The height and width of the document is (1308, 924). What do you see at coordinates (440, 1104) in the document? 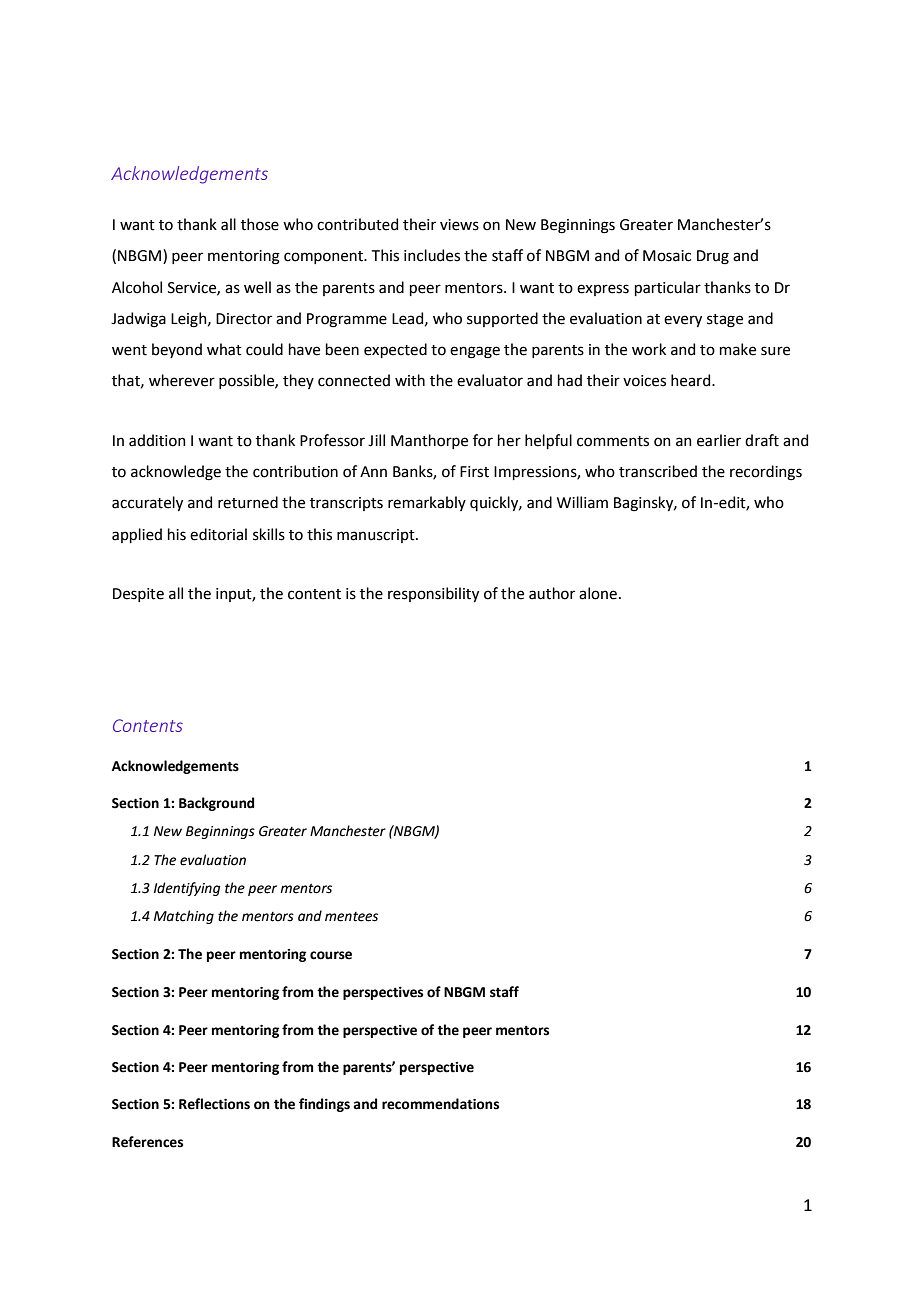
I see `recommendations` at bounding box center [440, 1104].
